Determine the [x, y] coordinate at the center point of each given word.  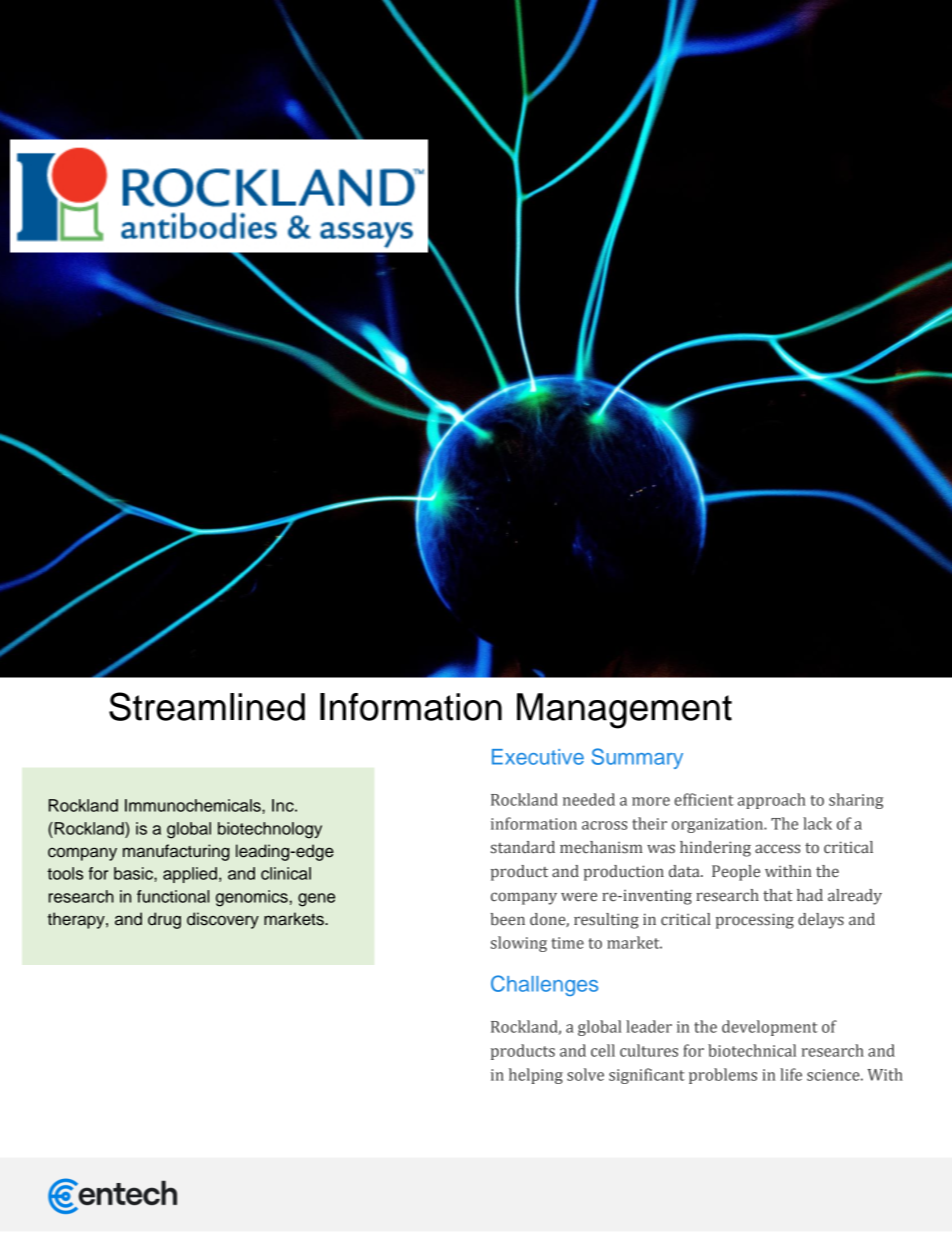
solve [585, 1074]
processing [755, 921]
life [791, 1074]
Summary [637, 758]
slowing [519, 944]
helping [536, 1076]
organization [719, 825]
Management [624, 711]
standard [523, 847]
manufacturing [176, 852]
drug [164, 920]
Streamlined [207, 706]
